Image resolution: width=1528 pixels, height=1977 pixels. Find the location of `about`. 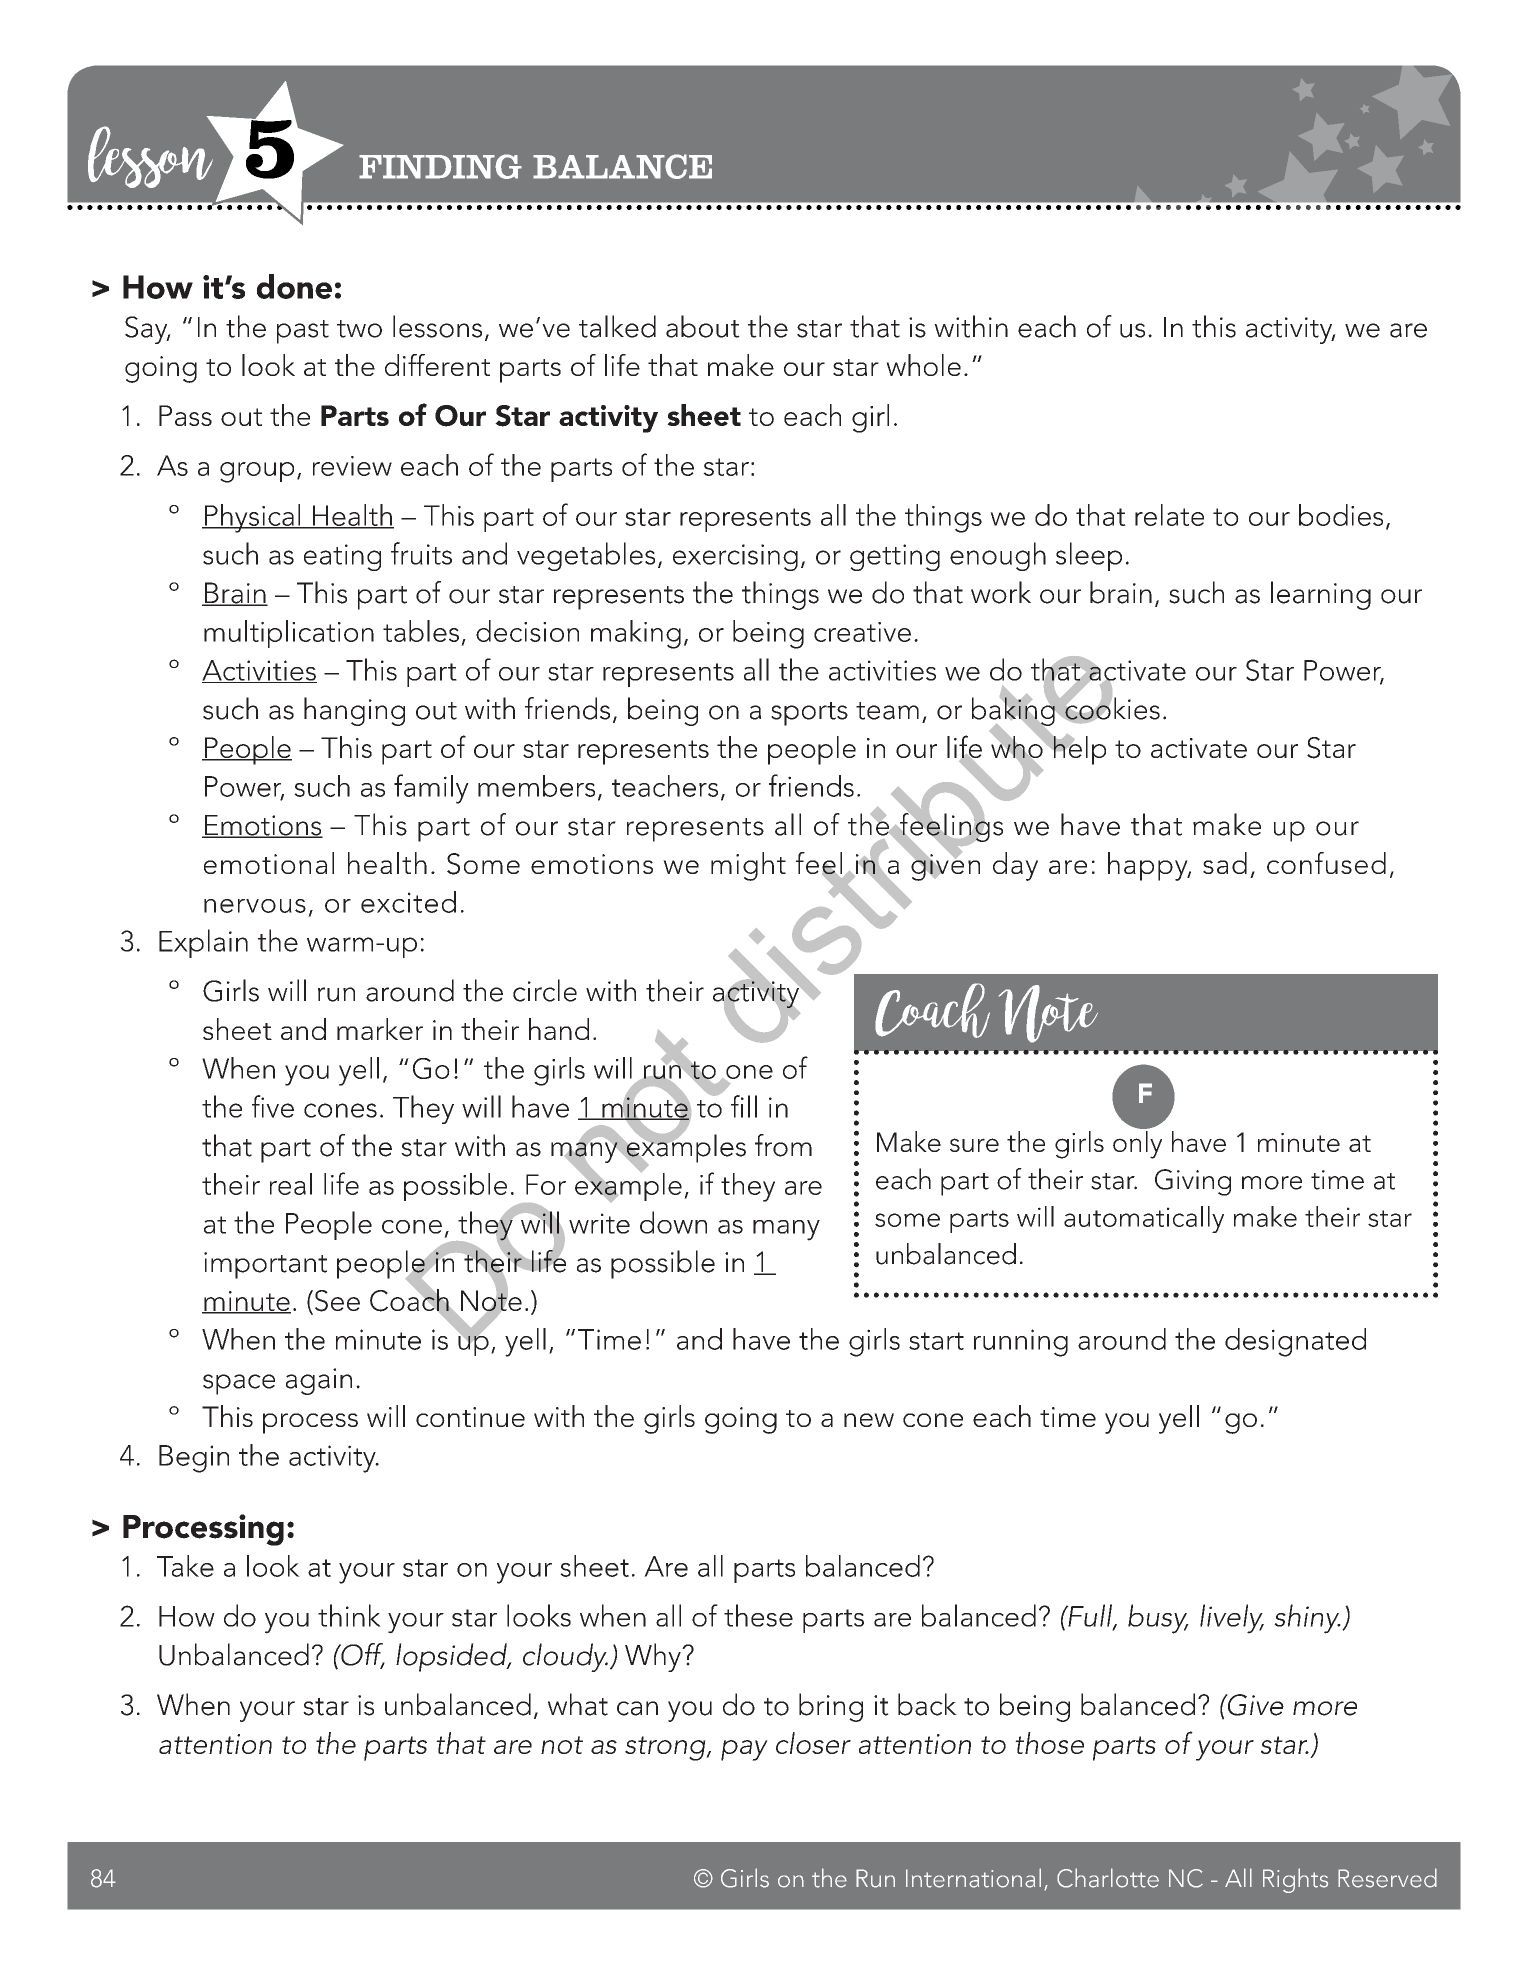

about is located at coordinates (703, 326).
